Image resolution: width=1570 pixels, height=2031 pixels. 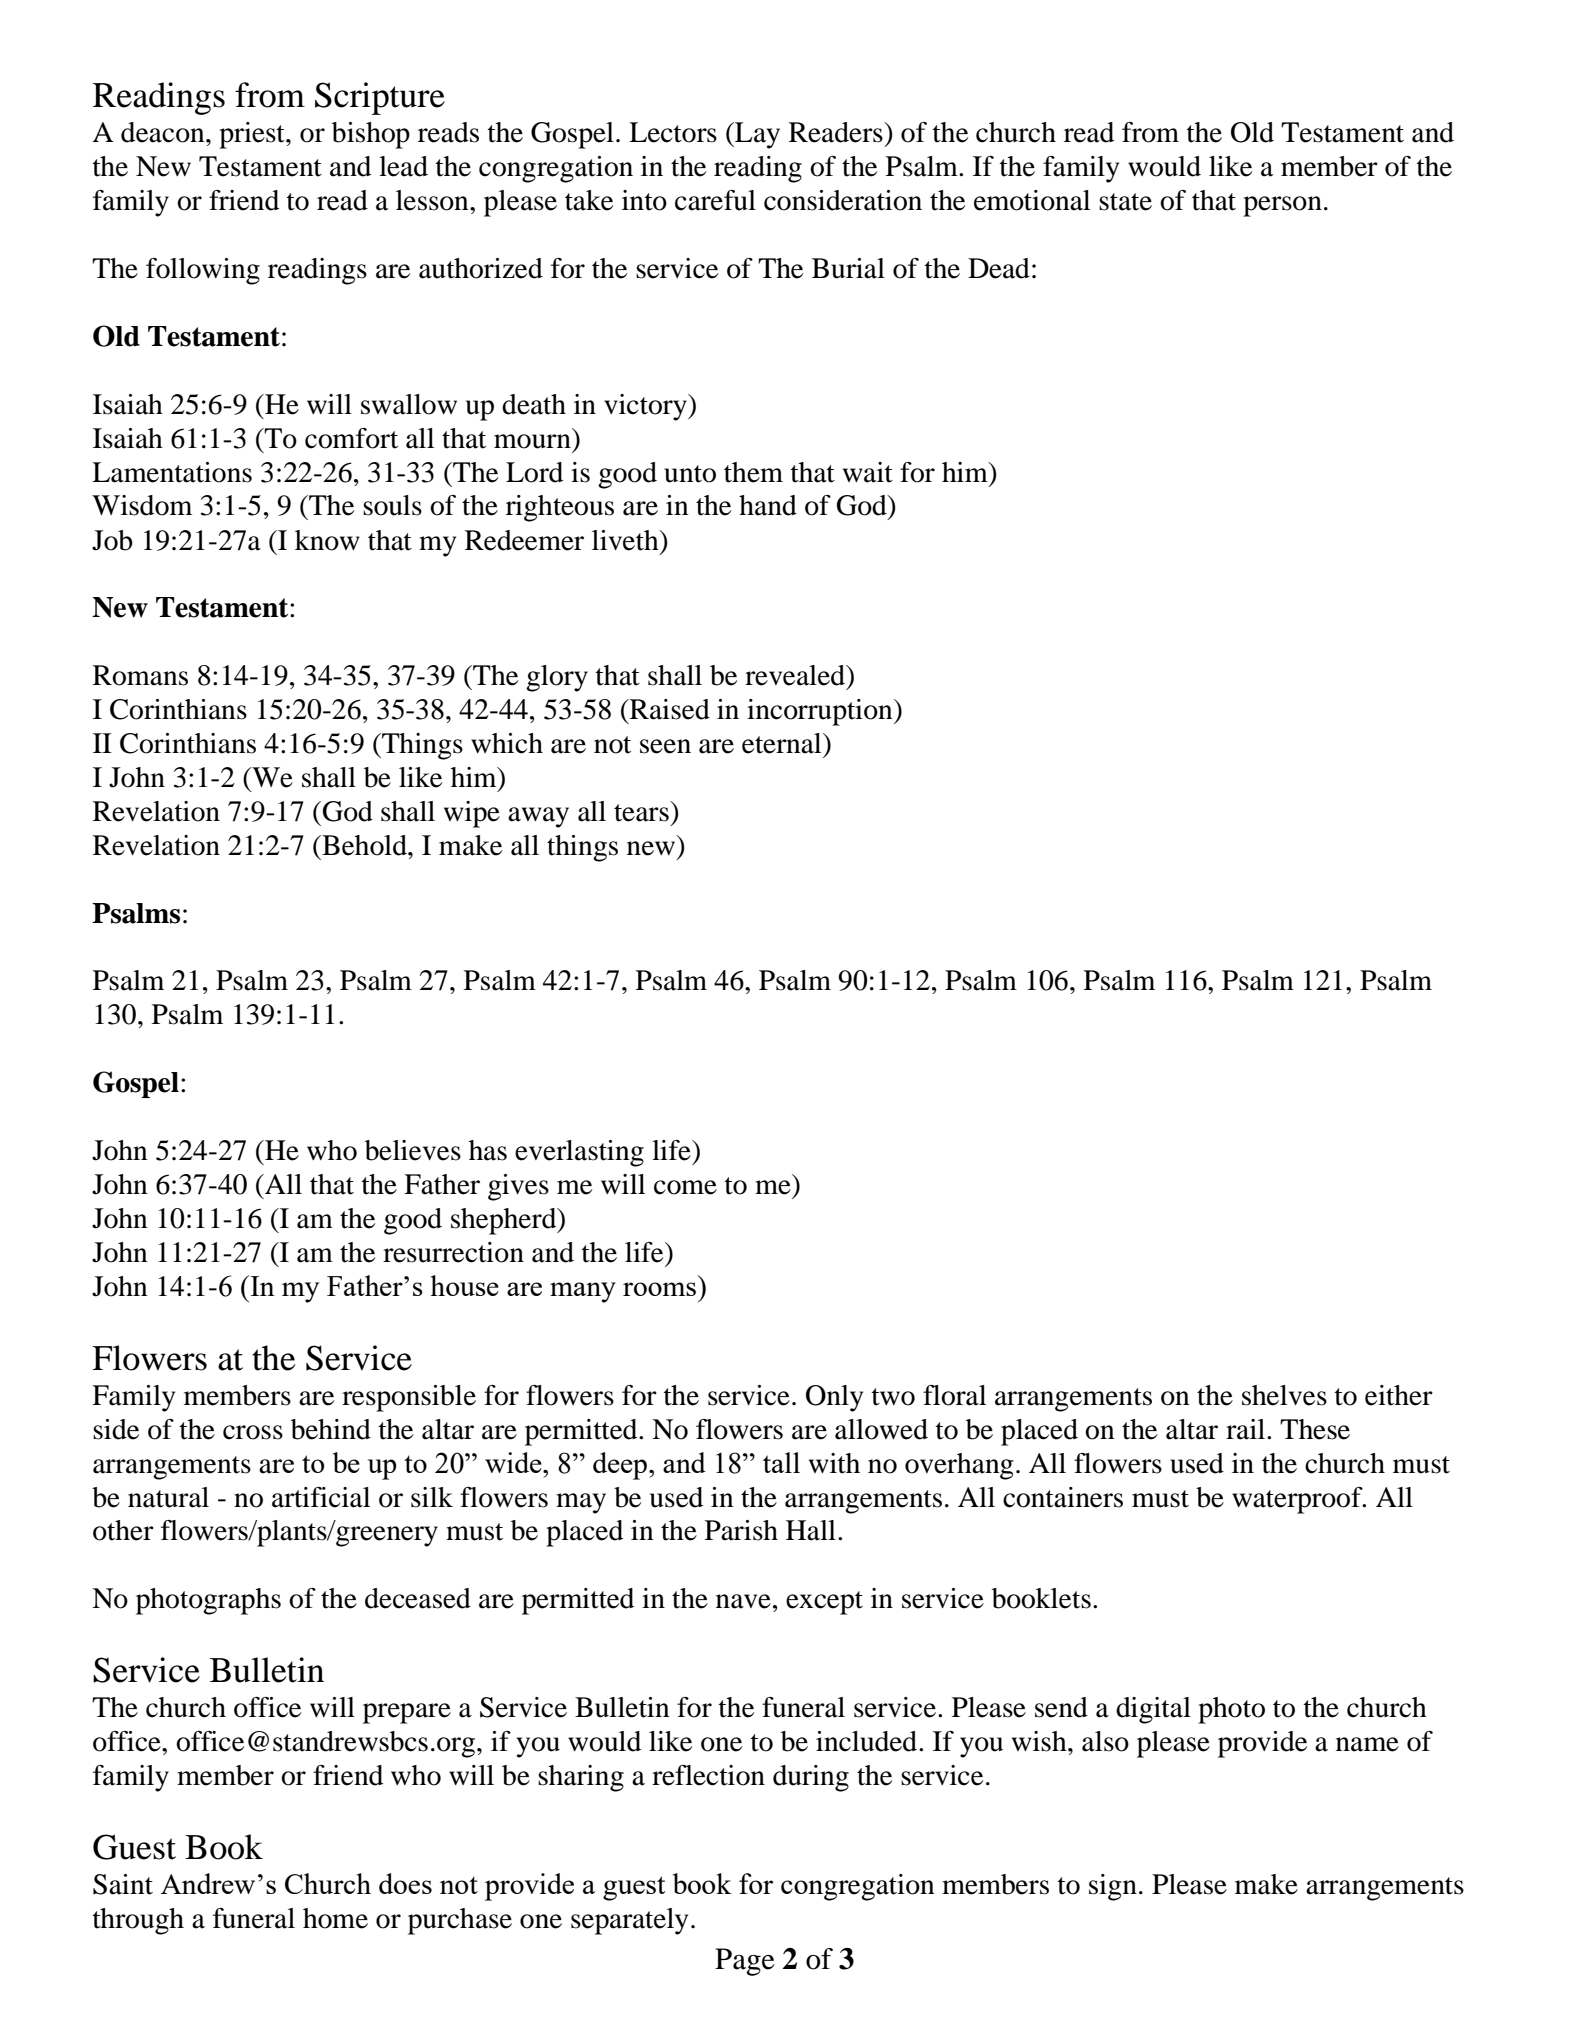 What do you see at coordinates (253, 135) in the document?
I see `priest` at bounding box center [253, 135].
